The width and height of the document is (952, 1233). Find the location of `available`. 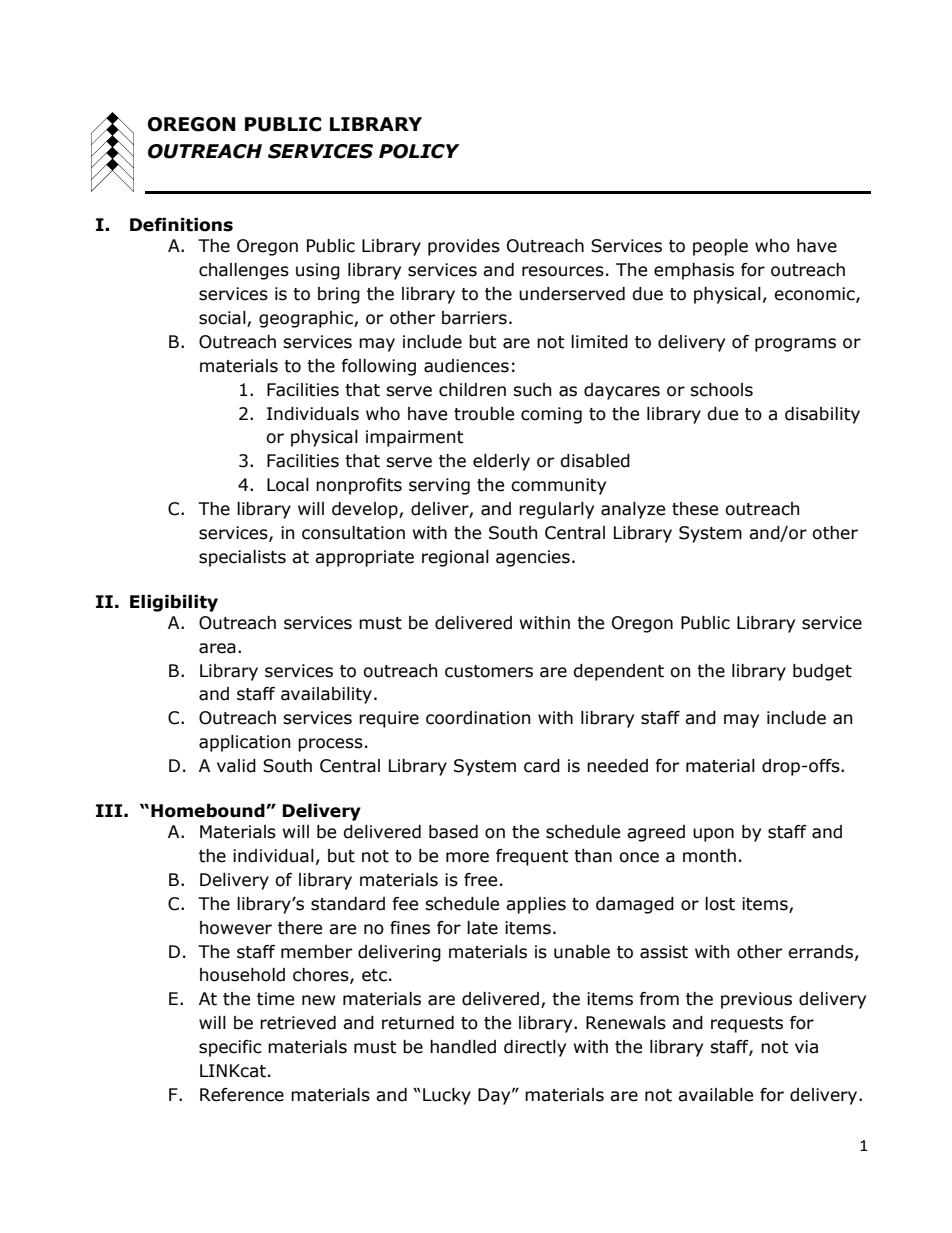

available is located at coordinates (715, 1095).
